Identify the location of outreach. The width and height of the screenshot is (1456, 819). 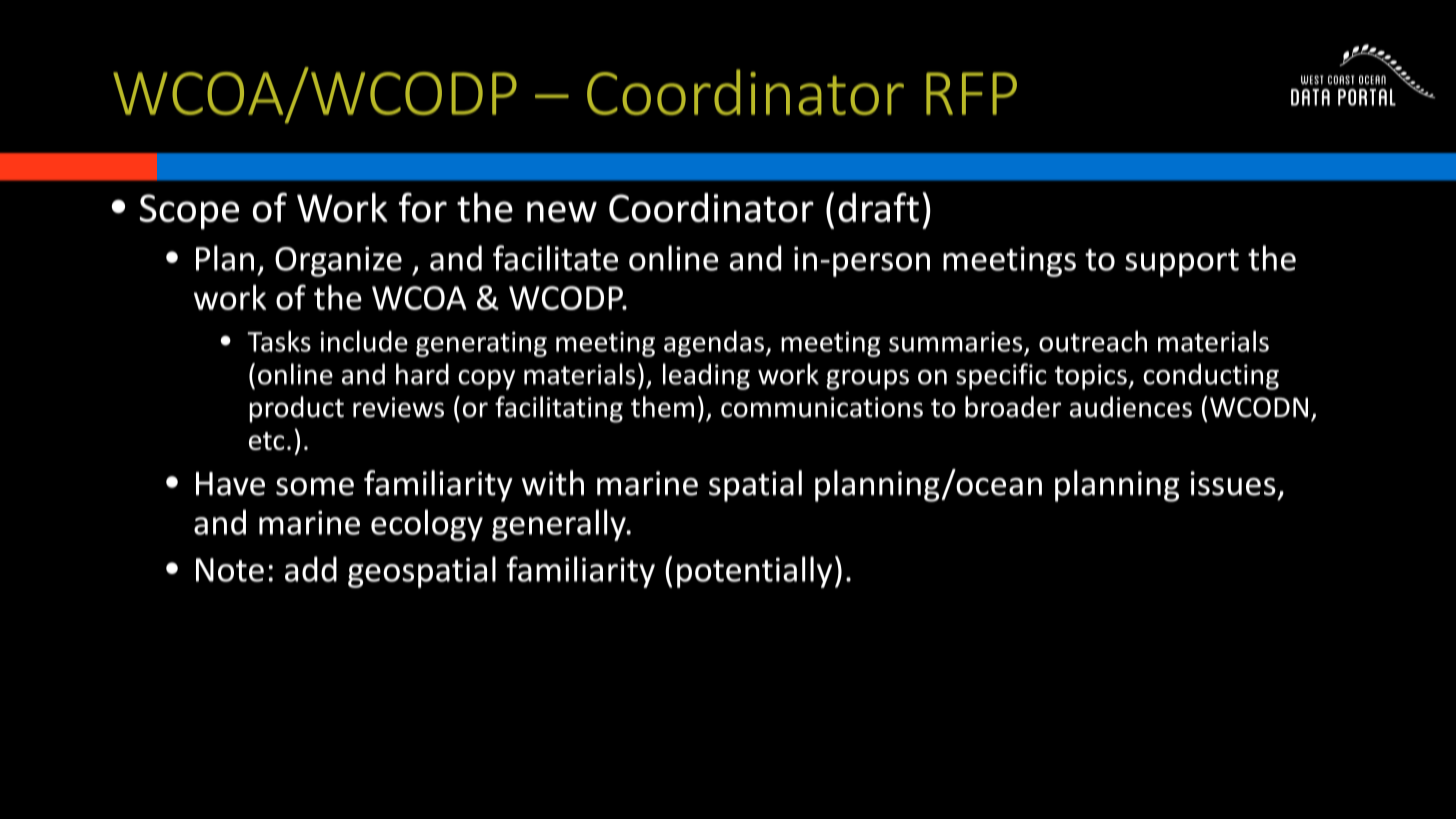
(1093, 341).
